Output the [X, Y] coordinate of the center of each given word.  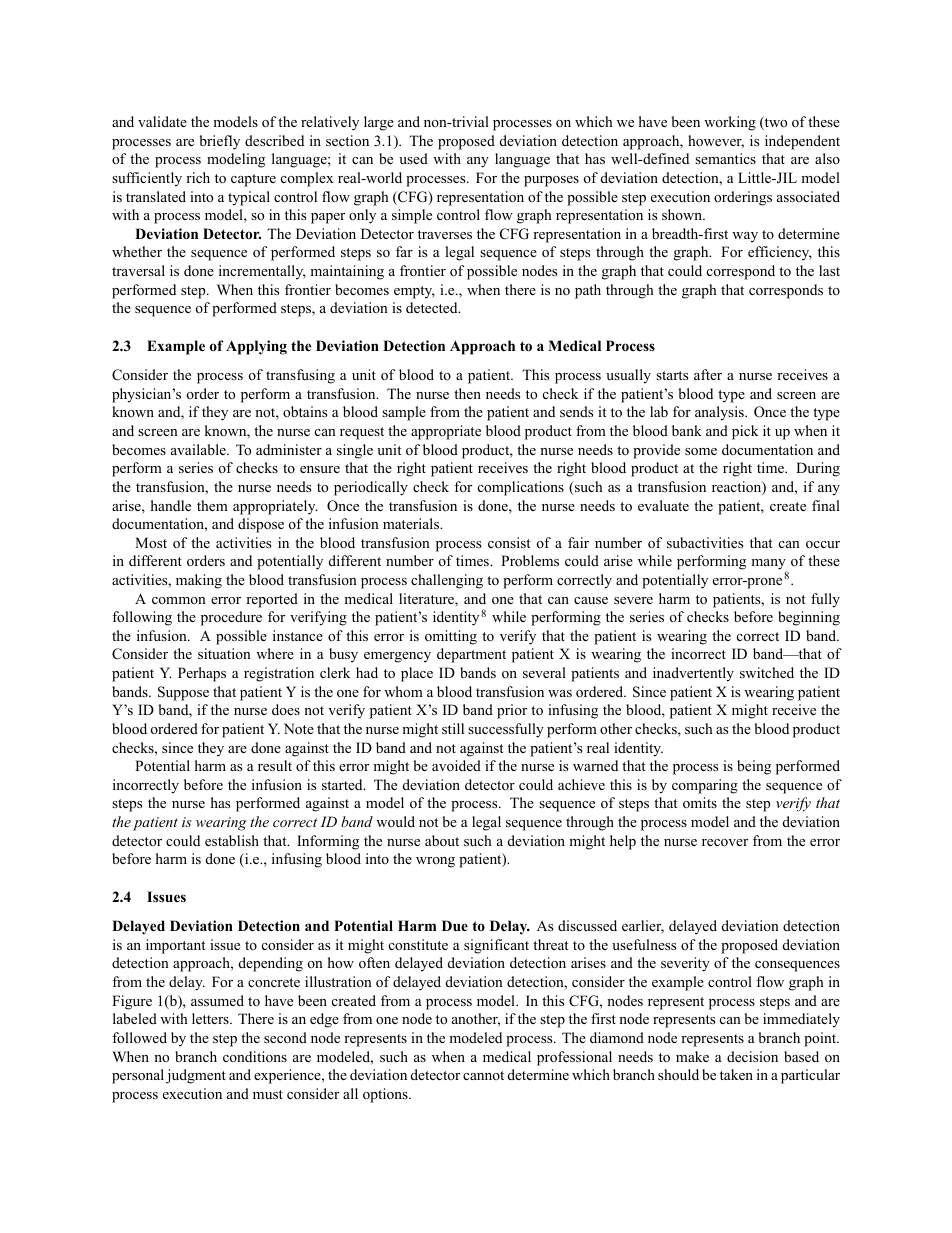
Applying [256, 347]
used [413, 158]
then [467, 393]
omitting [451, 637]
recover [725, 842]
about [442, 840]
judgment [196, 1076]
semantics [725, 158]
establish [232, 840]
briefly [219, 142]
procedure [231, 618]
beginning [809, 618]
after [708, 374]
